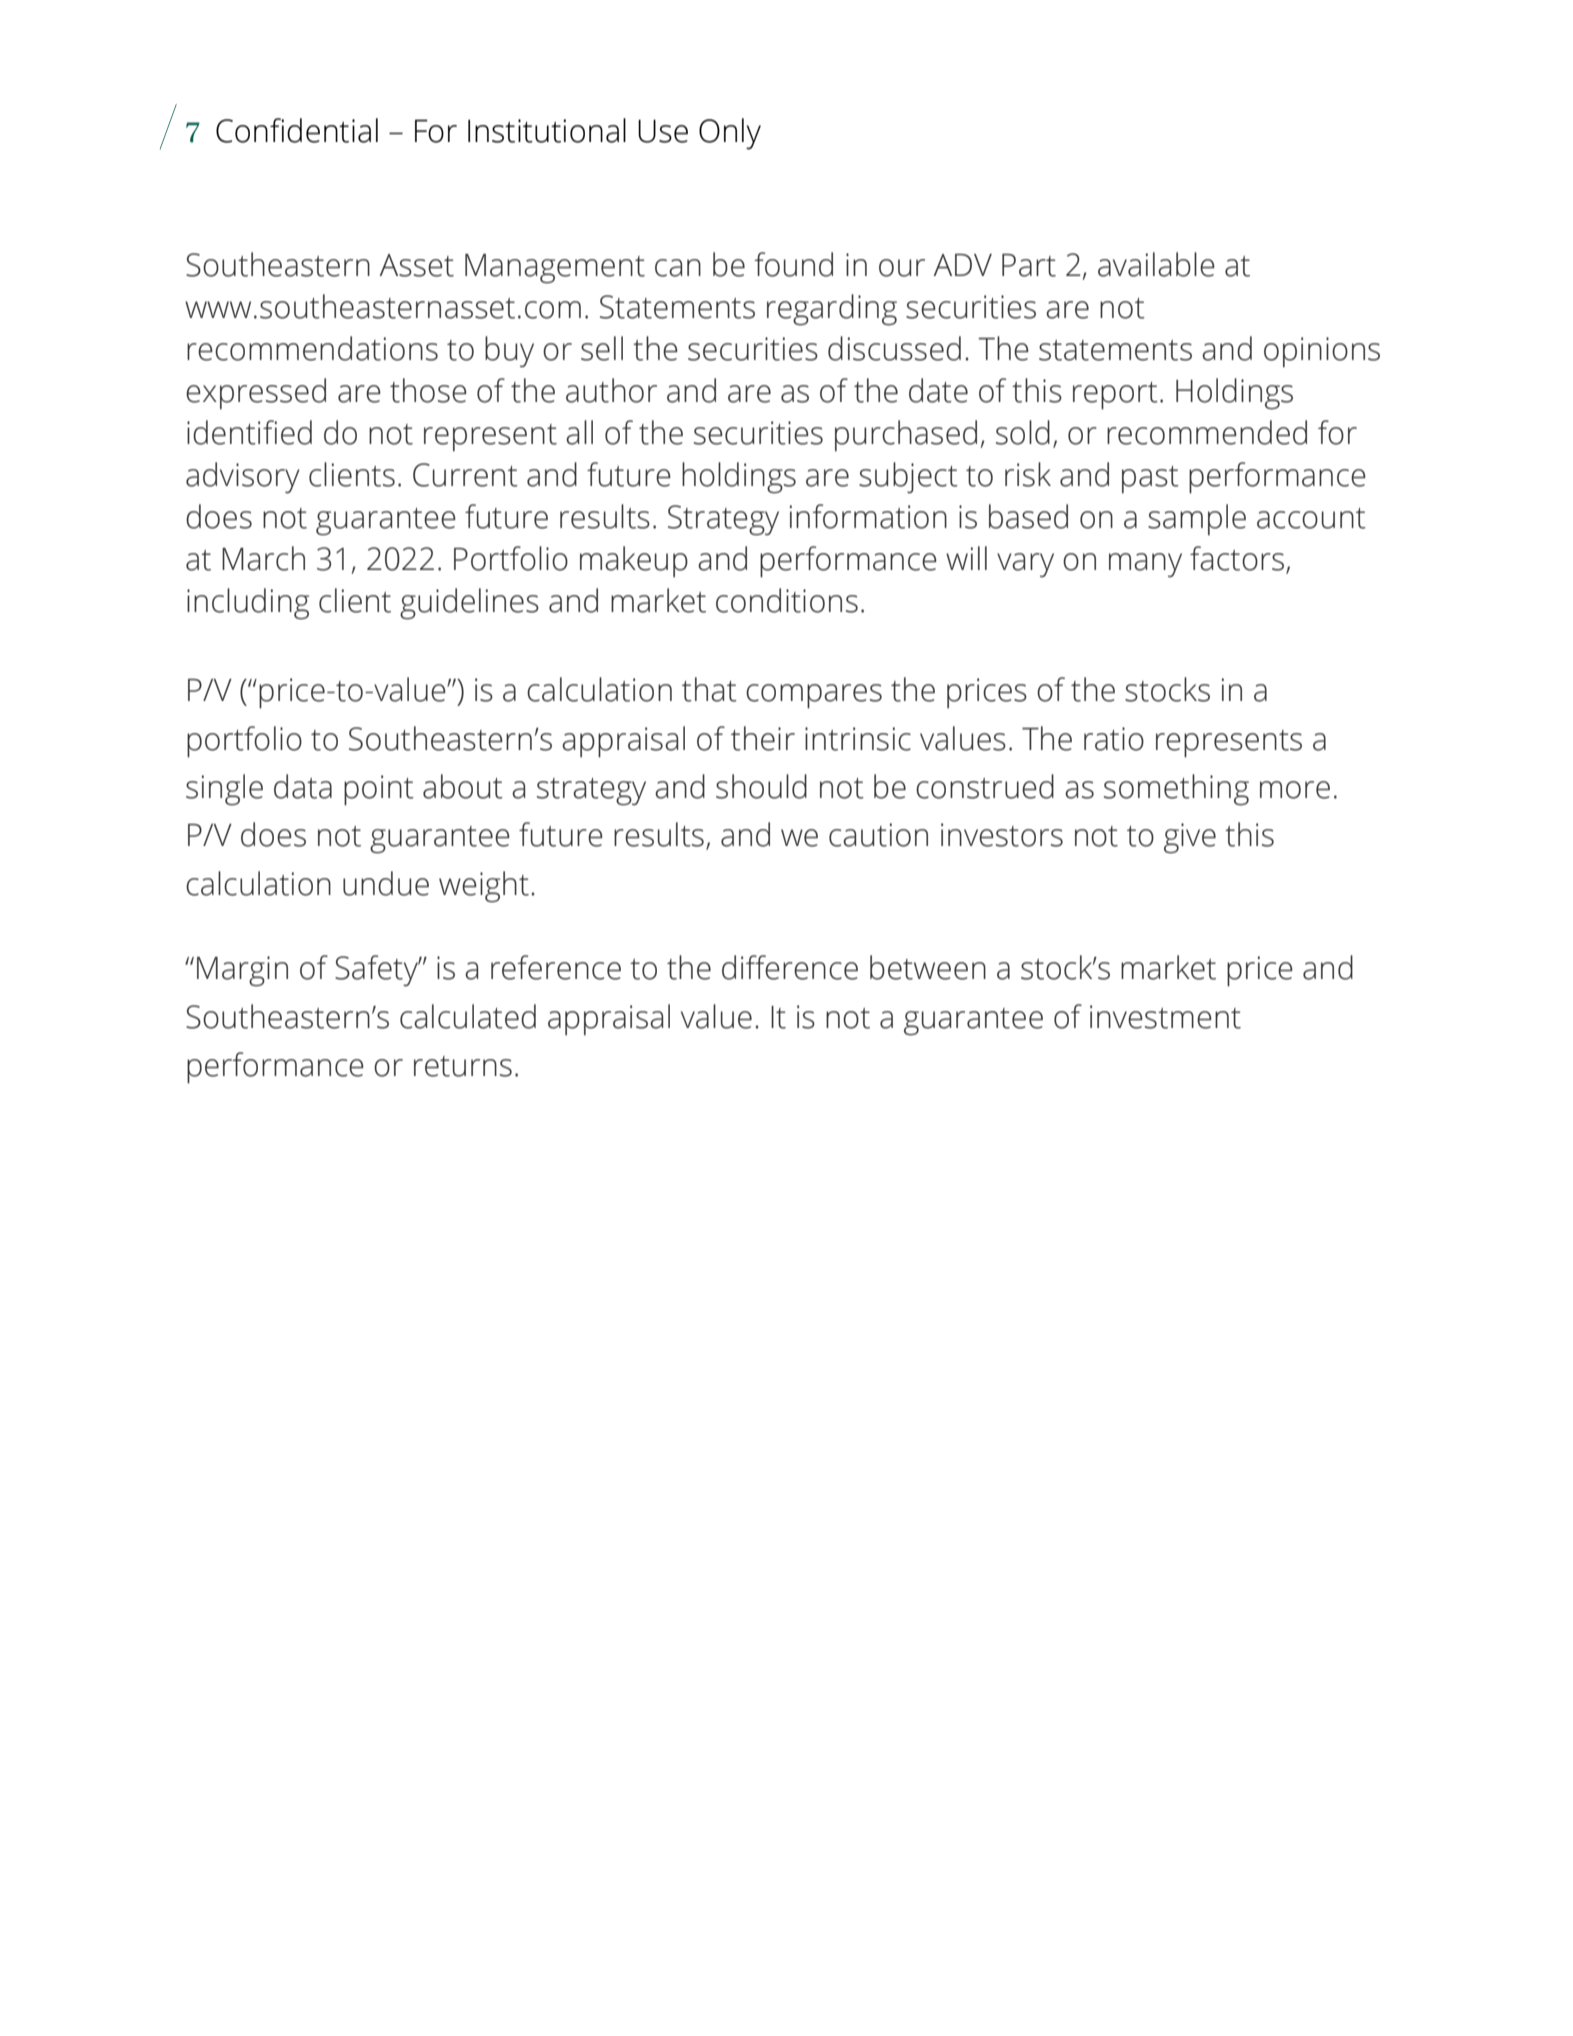 This screenshot has width=1573, height=2036. Describe the element at coordinates (730, 134) in the screenshot. I see `Only` at that location.
